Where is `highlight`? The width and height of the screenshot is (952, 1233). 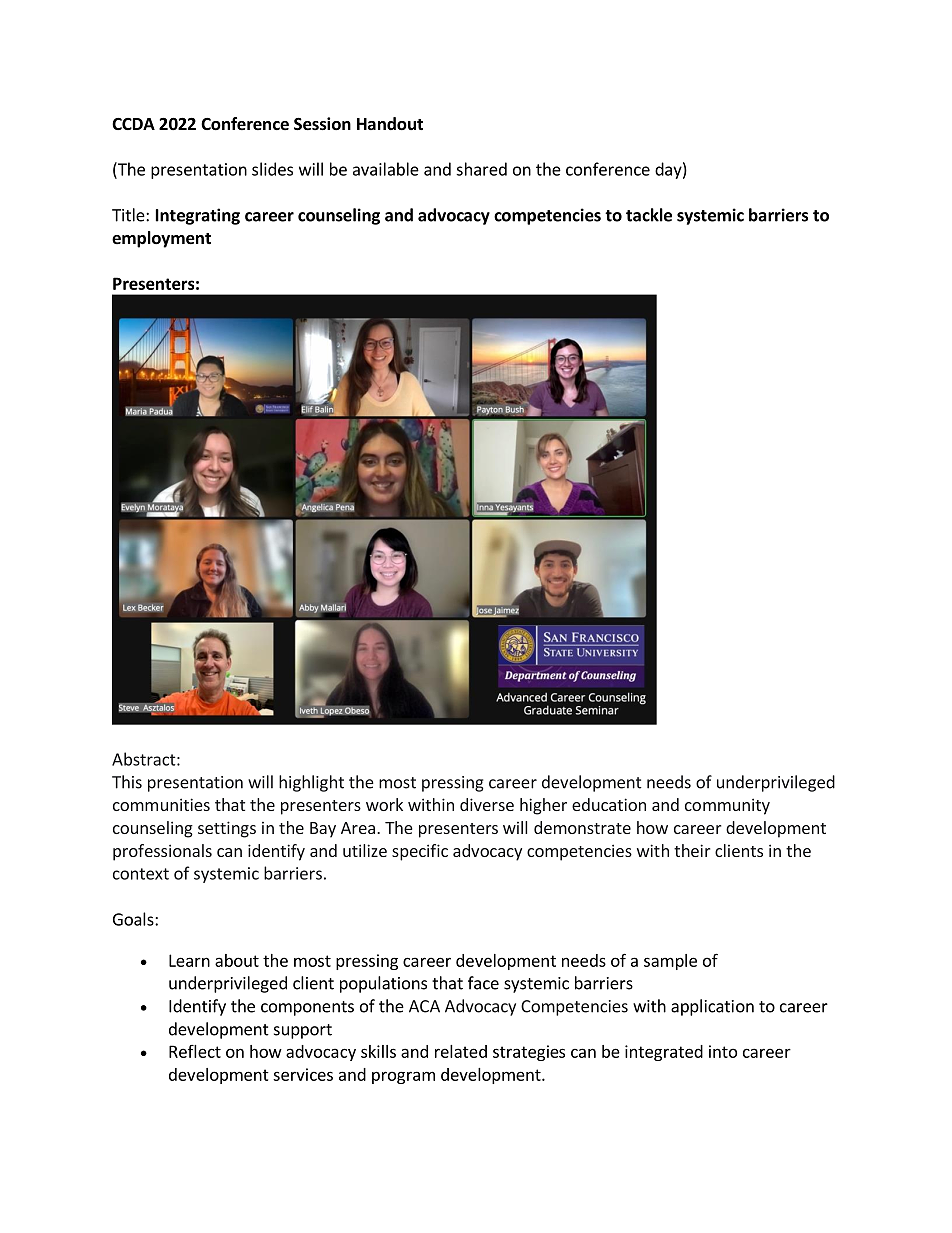 highlight is located at coordinates (311, 783).
